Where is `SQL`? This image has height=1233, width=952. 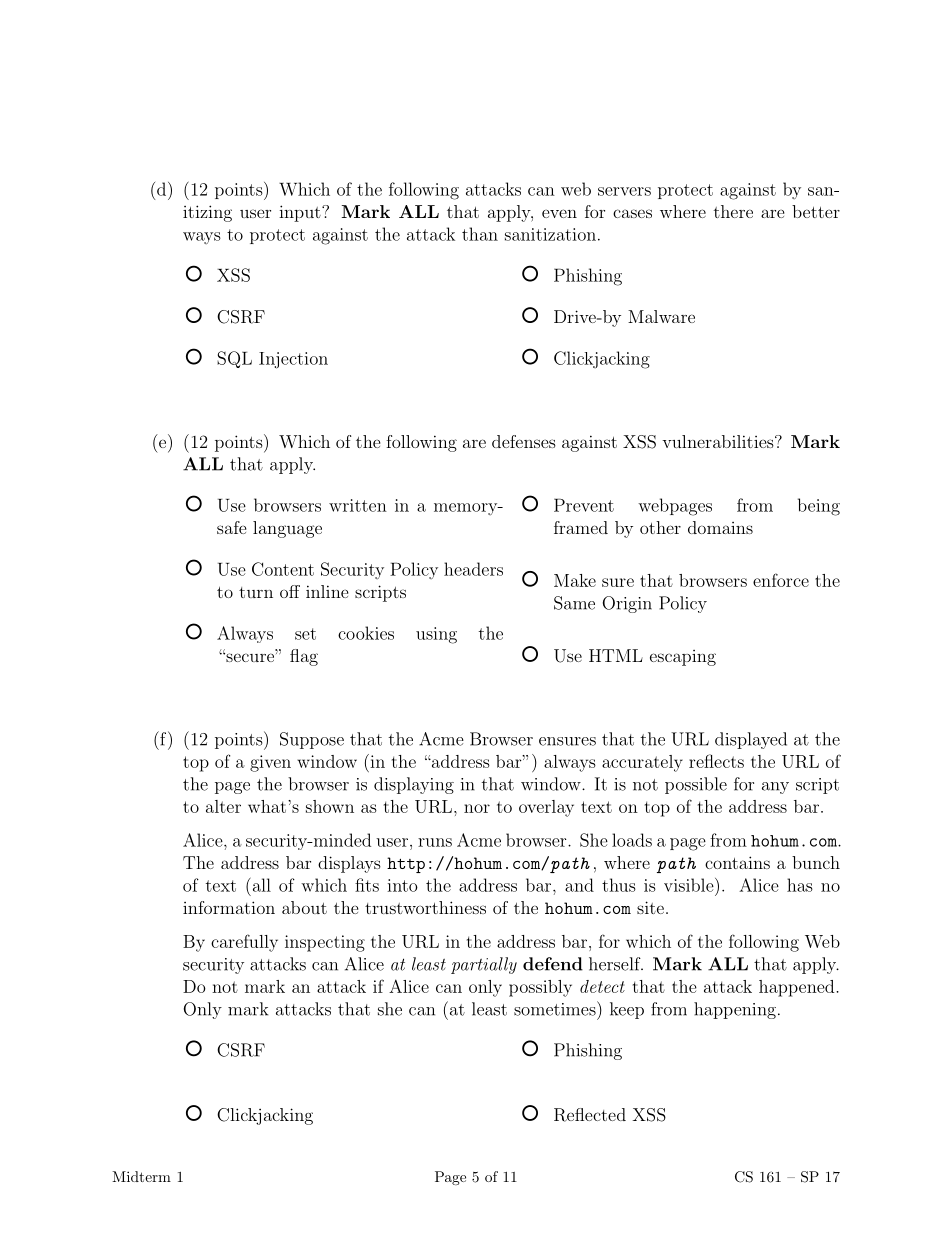 SQL is located at coordinates (234, 359).
